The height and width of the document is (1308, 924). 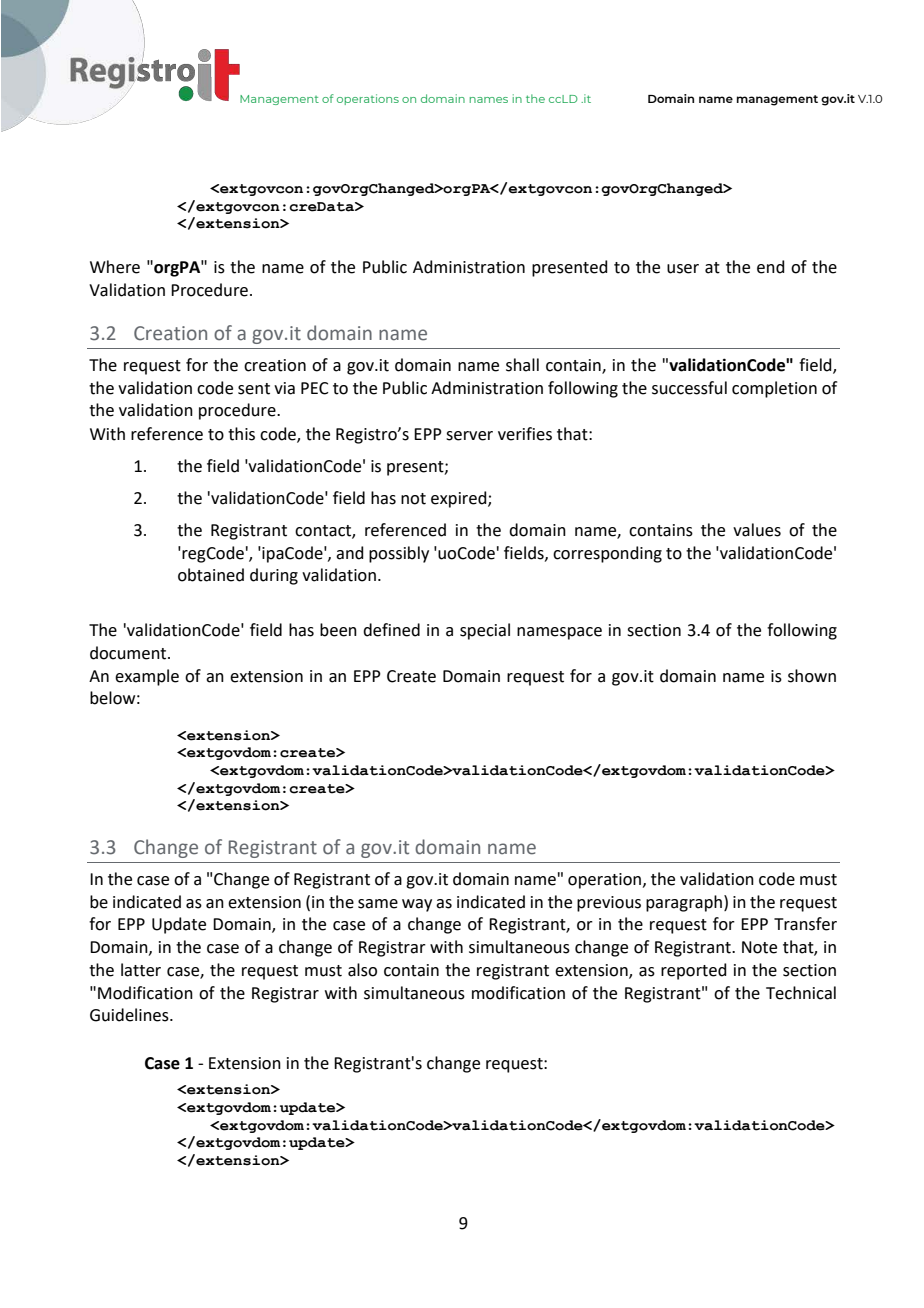 I want to click on shall, so click(x=522, y=365).
